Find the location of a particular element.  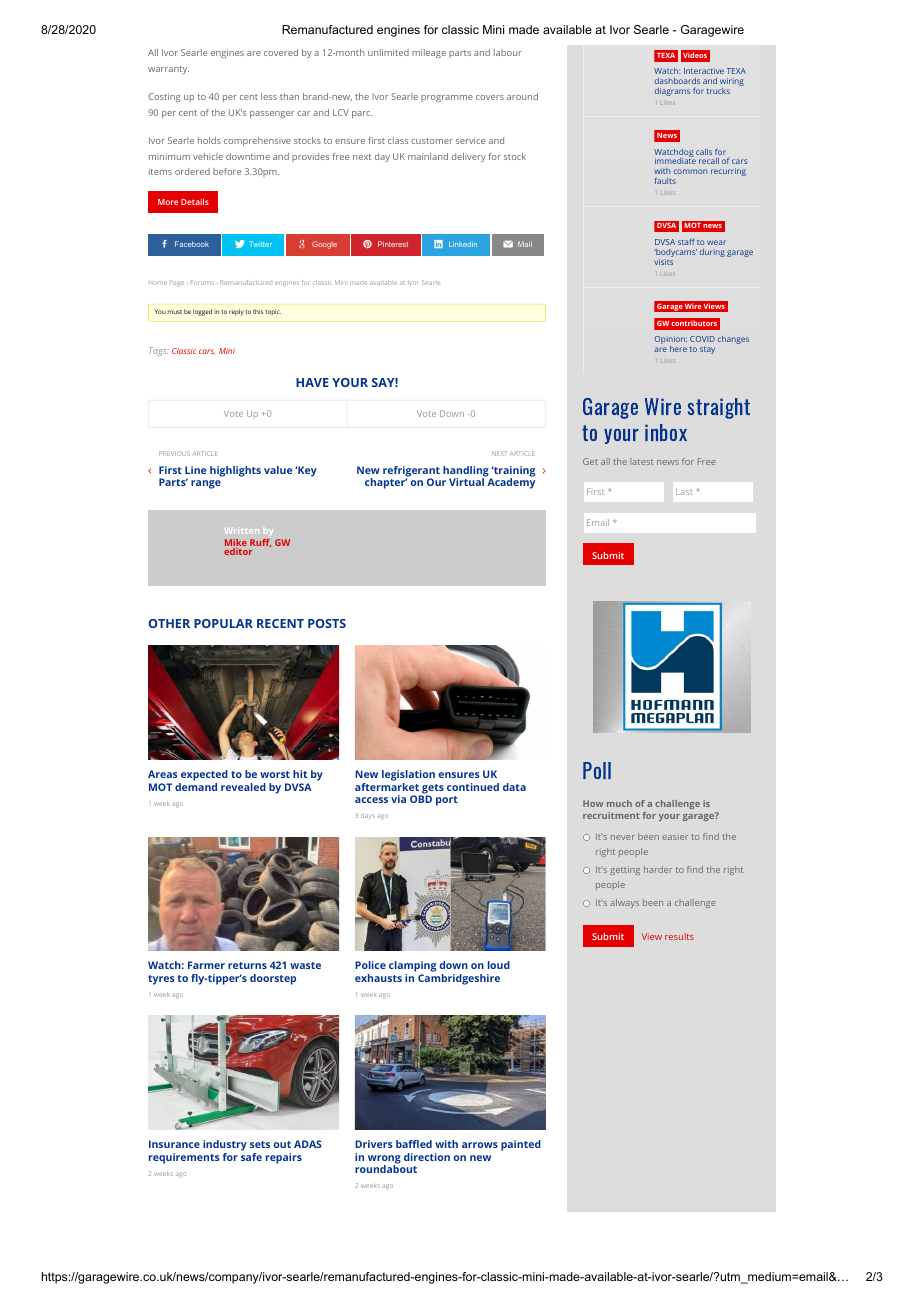

less is located at coordinates (269, 96).
